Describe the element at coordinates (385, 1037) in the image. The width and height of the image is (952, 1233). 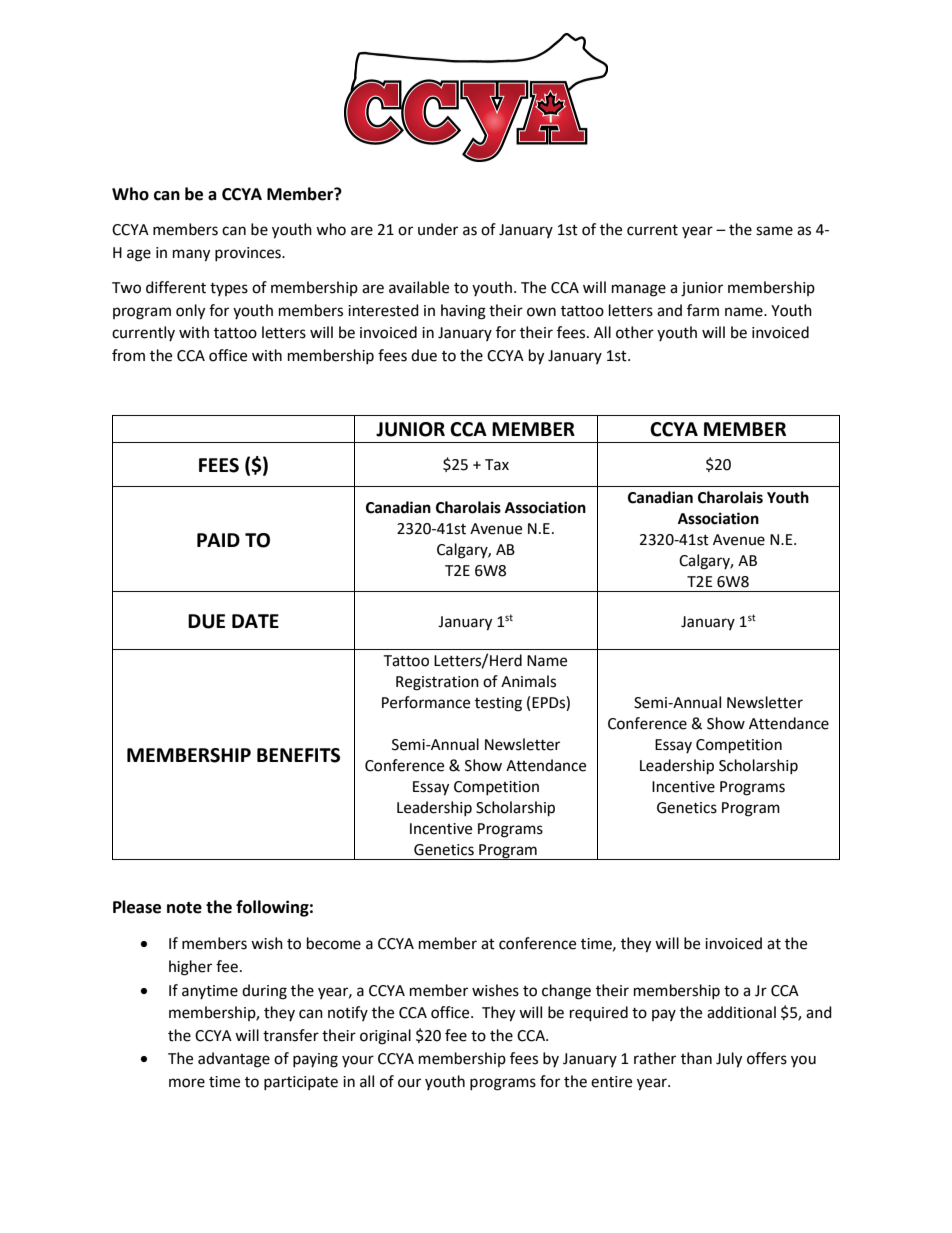
I see `original` at that location.
